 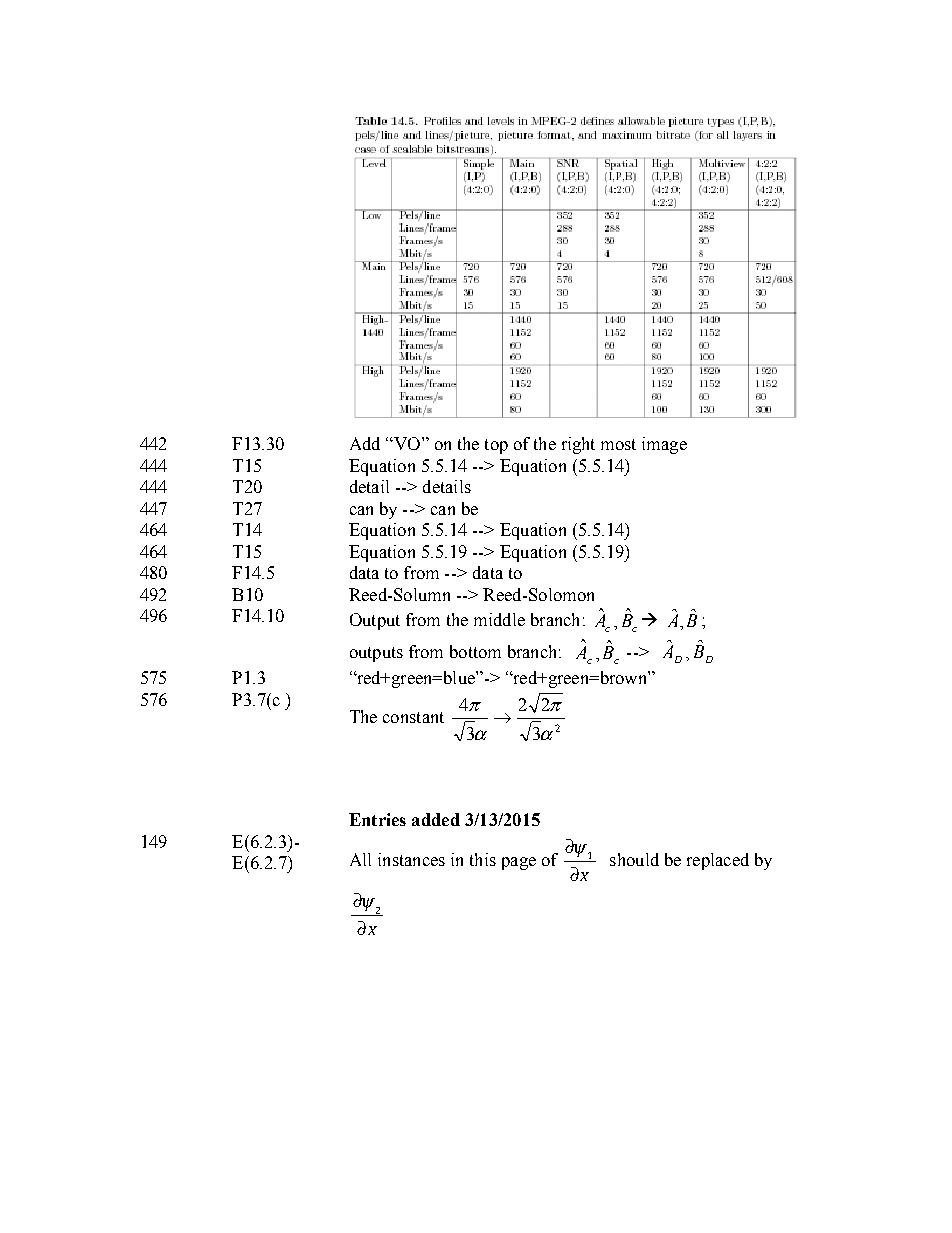 I want to click on instances, so click(x=411, y=859).
